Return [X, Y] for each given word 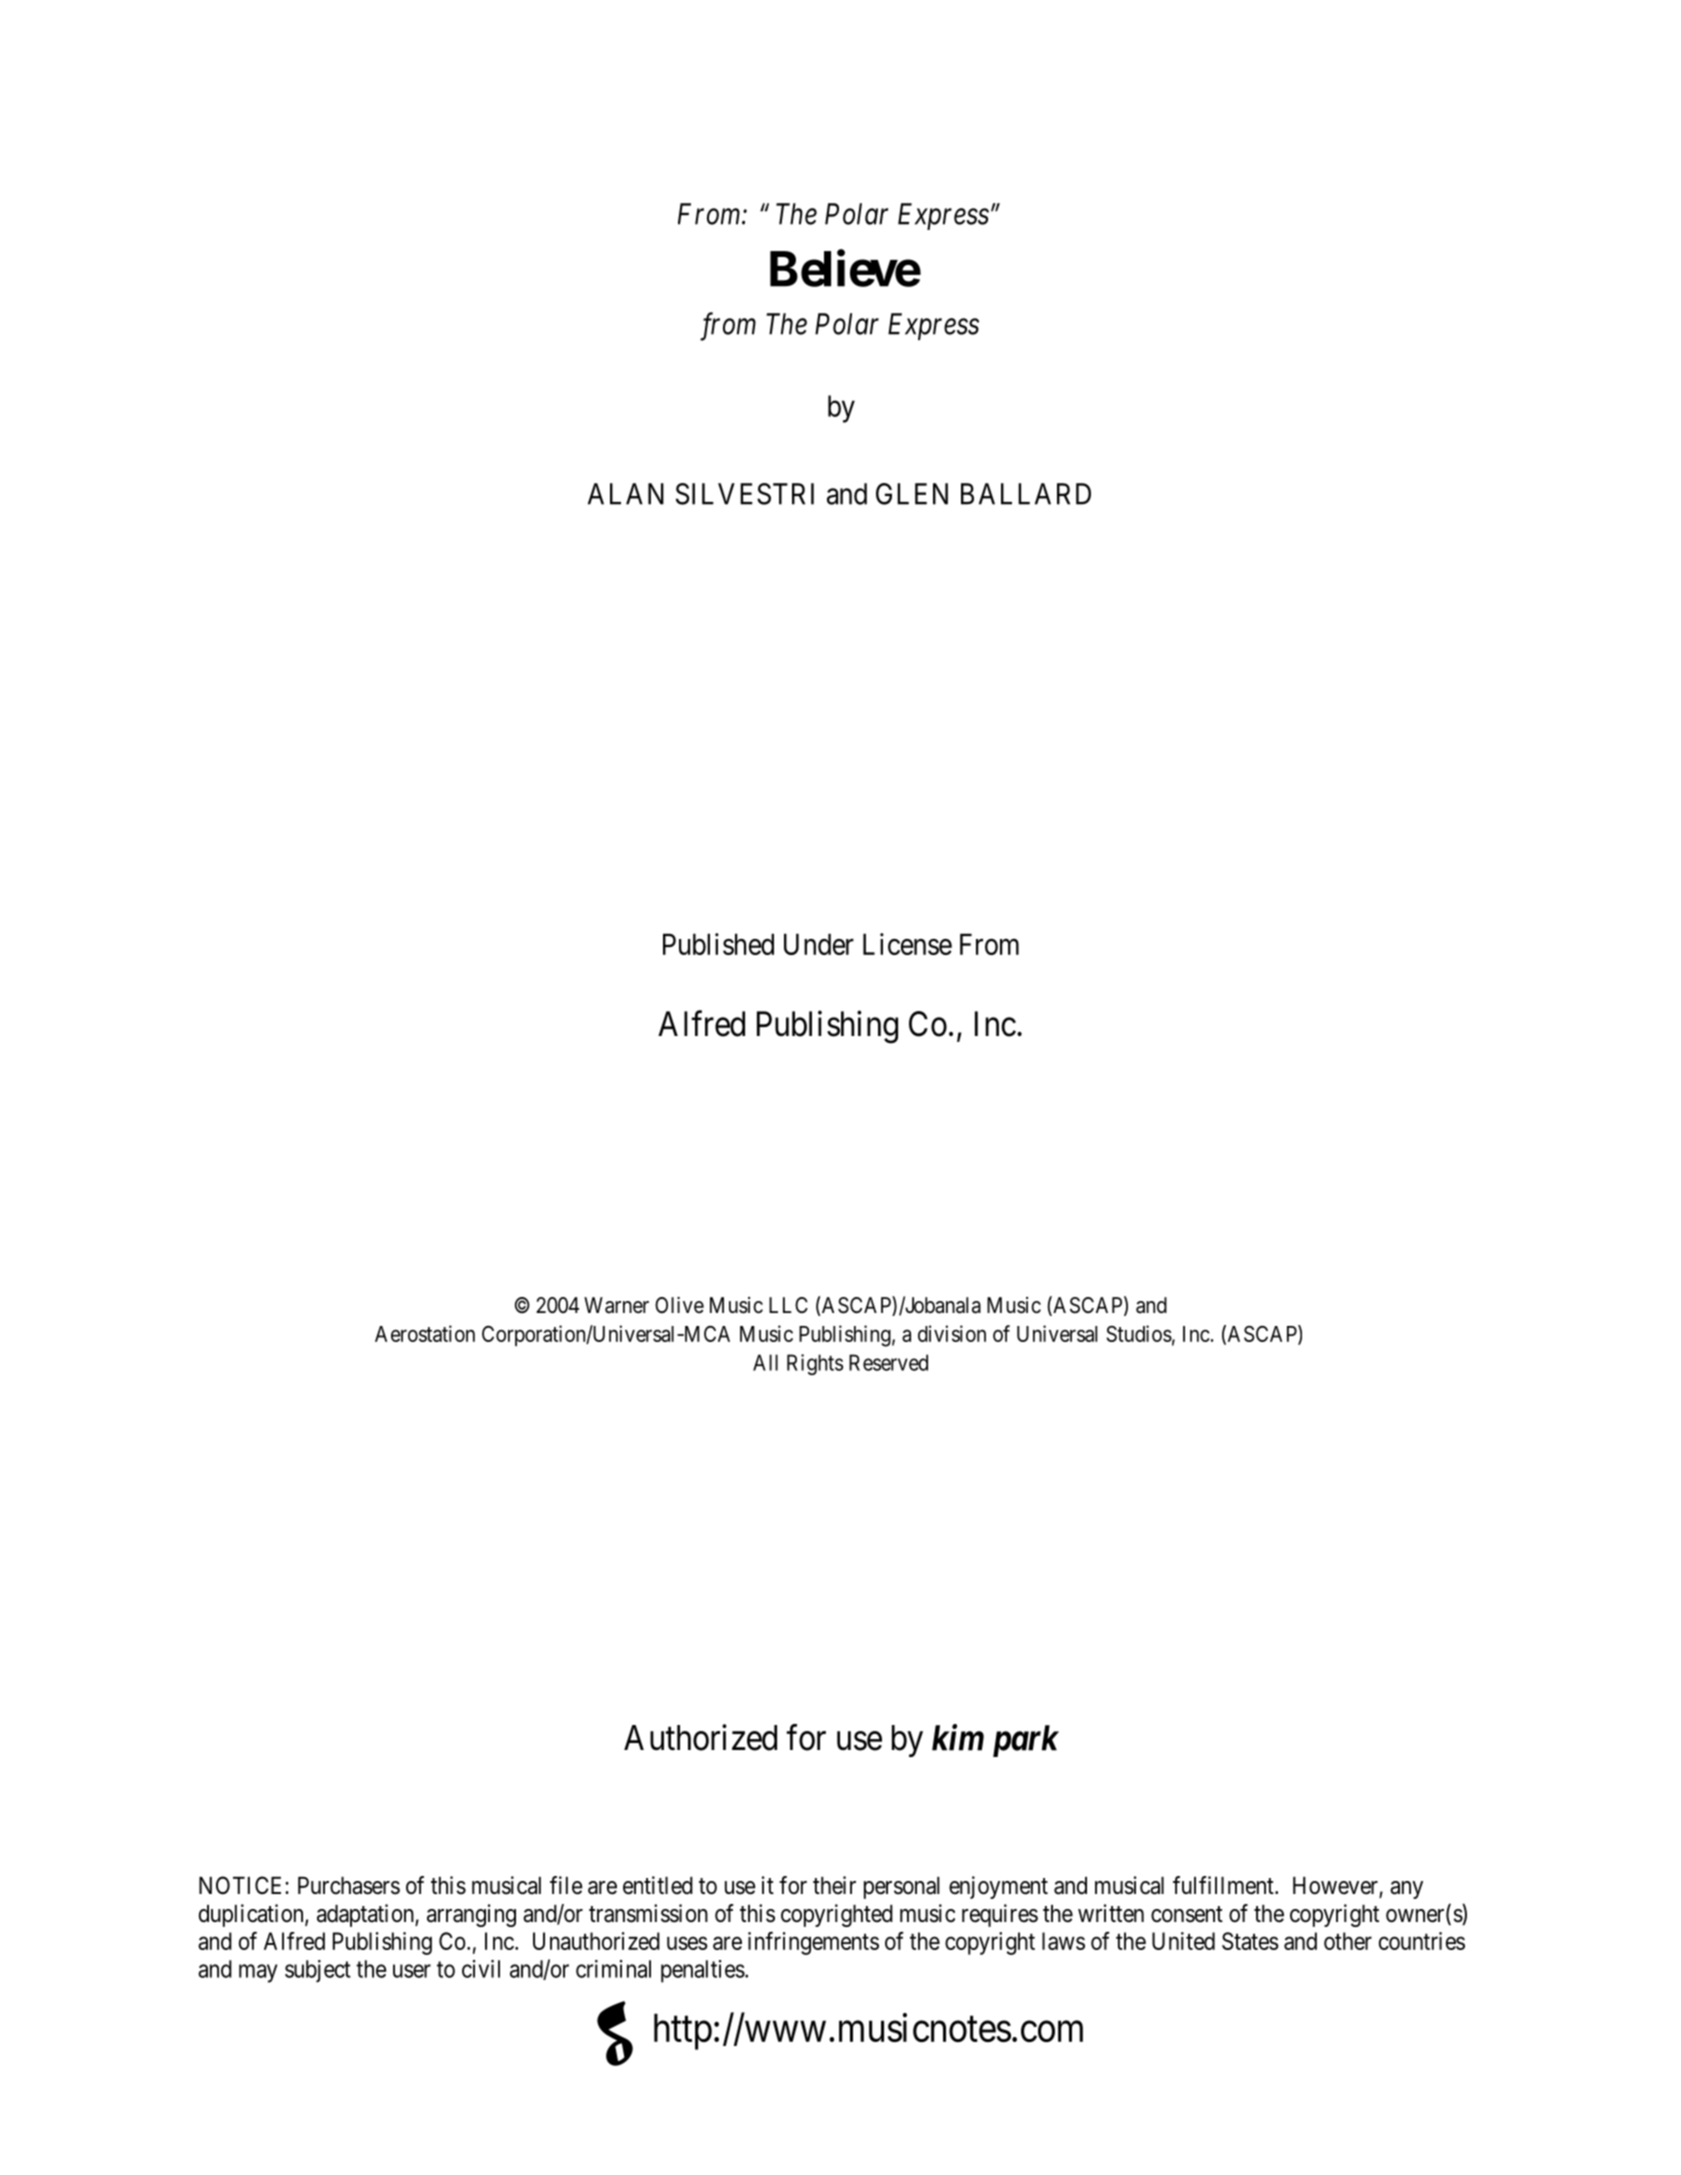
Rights [815, 1364]
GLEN [912, 494]
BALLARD [1026, 494]
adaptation [366, 1915]
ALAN [626, 494]
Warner [616, 1305]
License [907, 944]
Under [819, 944]
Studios [1139, 1333]
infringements [813, 1943]
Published [718, 944]
